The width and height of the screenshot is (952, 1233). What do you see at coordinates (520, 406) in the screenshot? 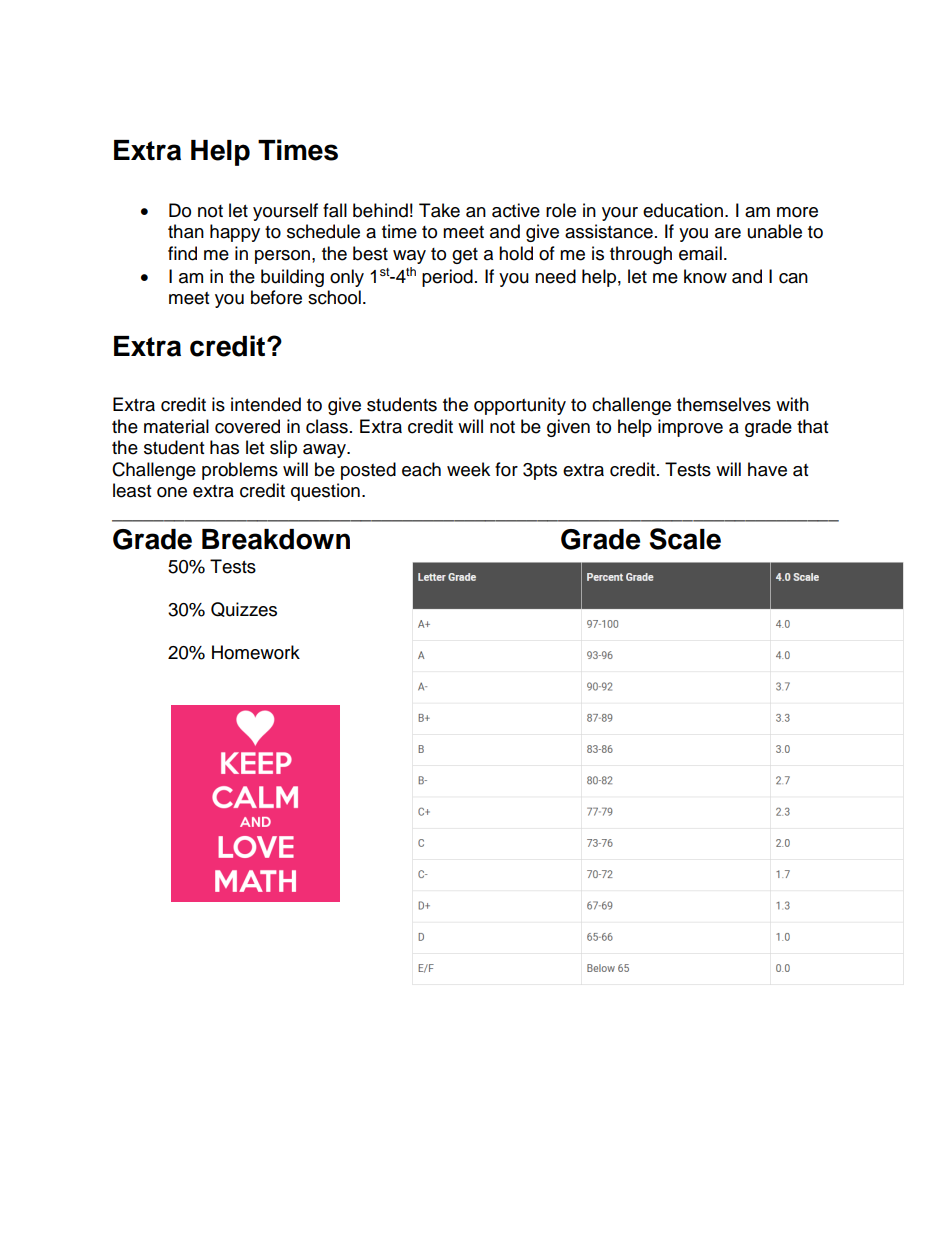
I see `opportunity` at bounding box center [520, 406].
